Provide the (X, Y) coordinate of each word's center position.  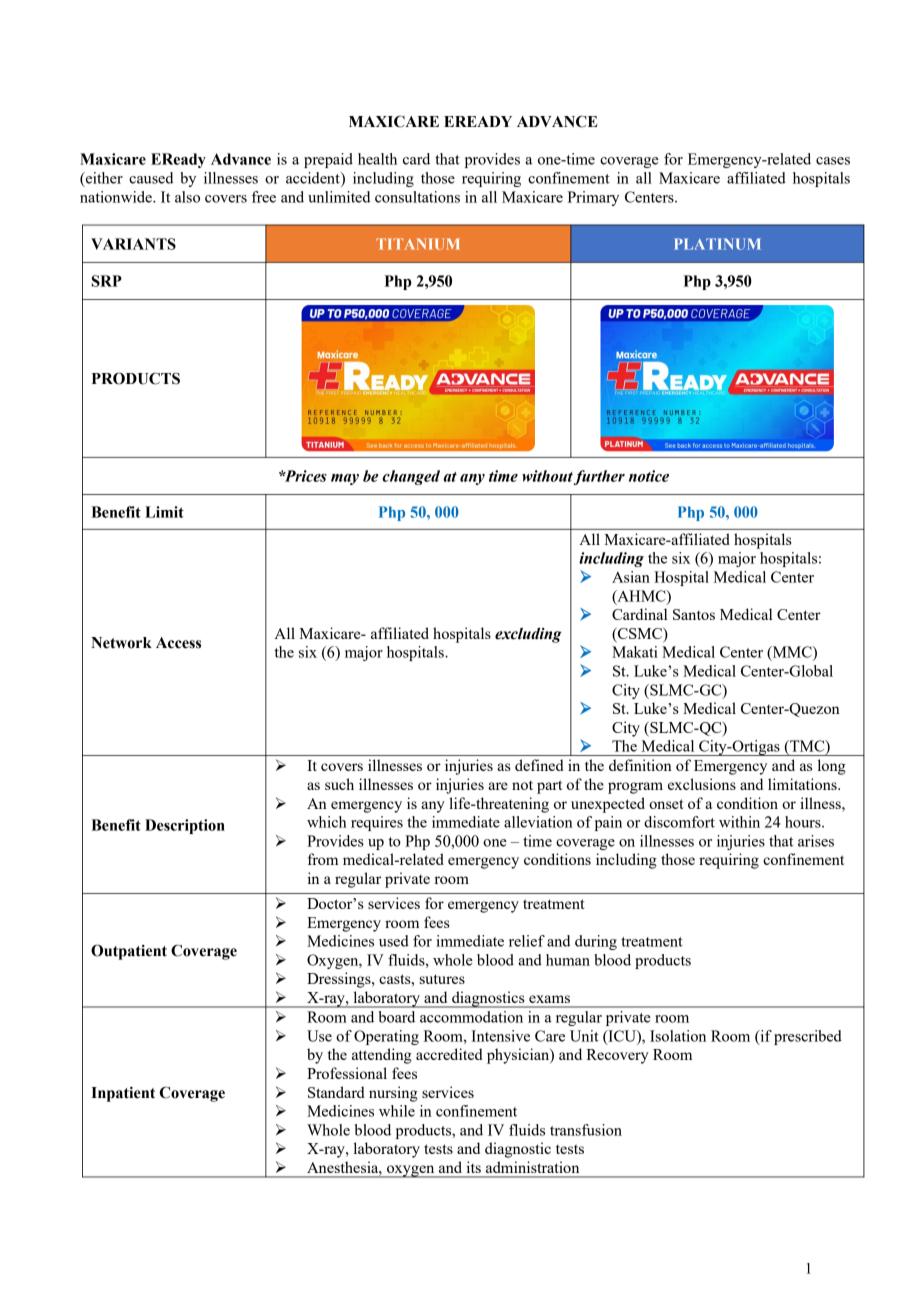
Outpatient (129, 952)
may (345, 479)
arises (816, 841)
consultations (417, 197)
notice (649, 476)
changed (411, 477)
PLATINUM (717, 244)
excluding (528, 635)
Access (178, 643)
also (187, 197)
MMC (792, 653)
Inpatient (123, 1094)
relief (527, 941)
